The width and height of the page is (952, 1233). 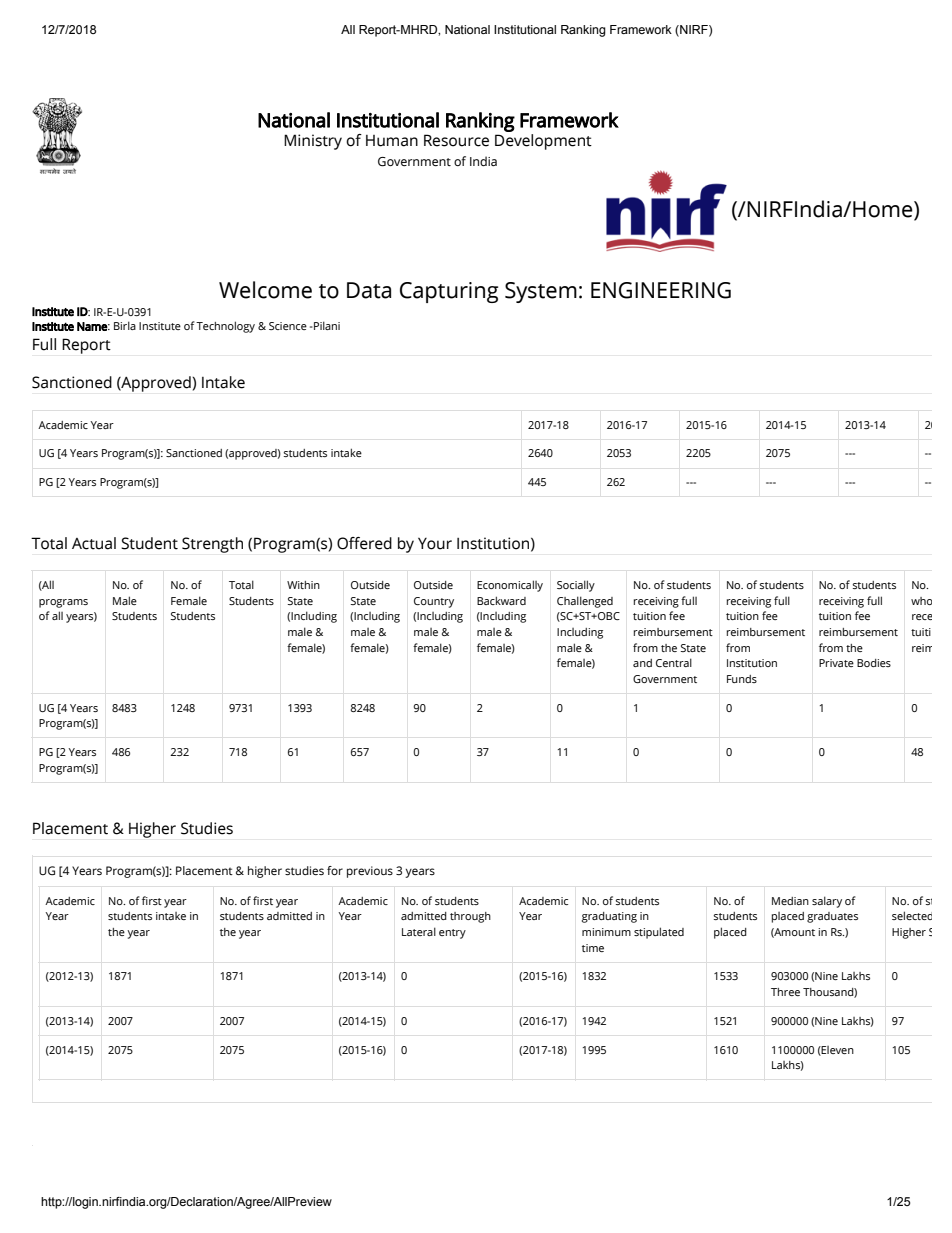 I want to click on Three, so click(x=785, y=992).
